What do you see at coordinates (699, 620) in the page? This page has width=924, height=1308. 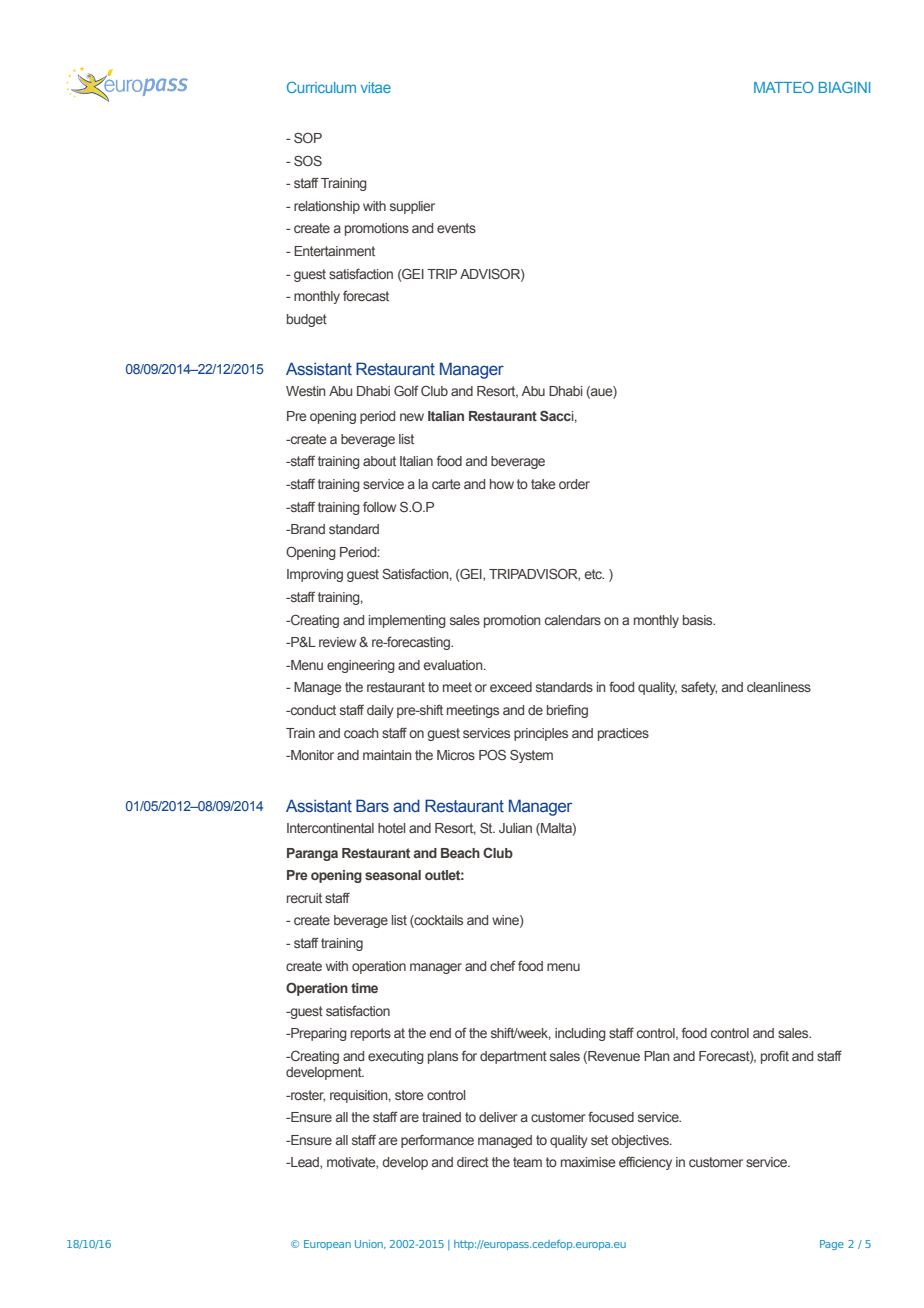 I see `basis` at bounding box center [699, 620].
